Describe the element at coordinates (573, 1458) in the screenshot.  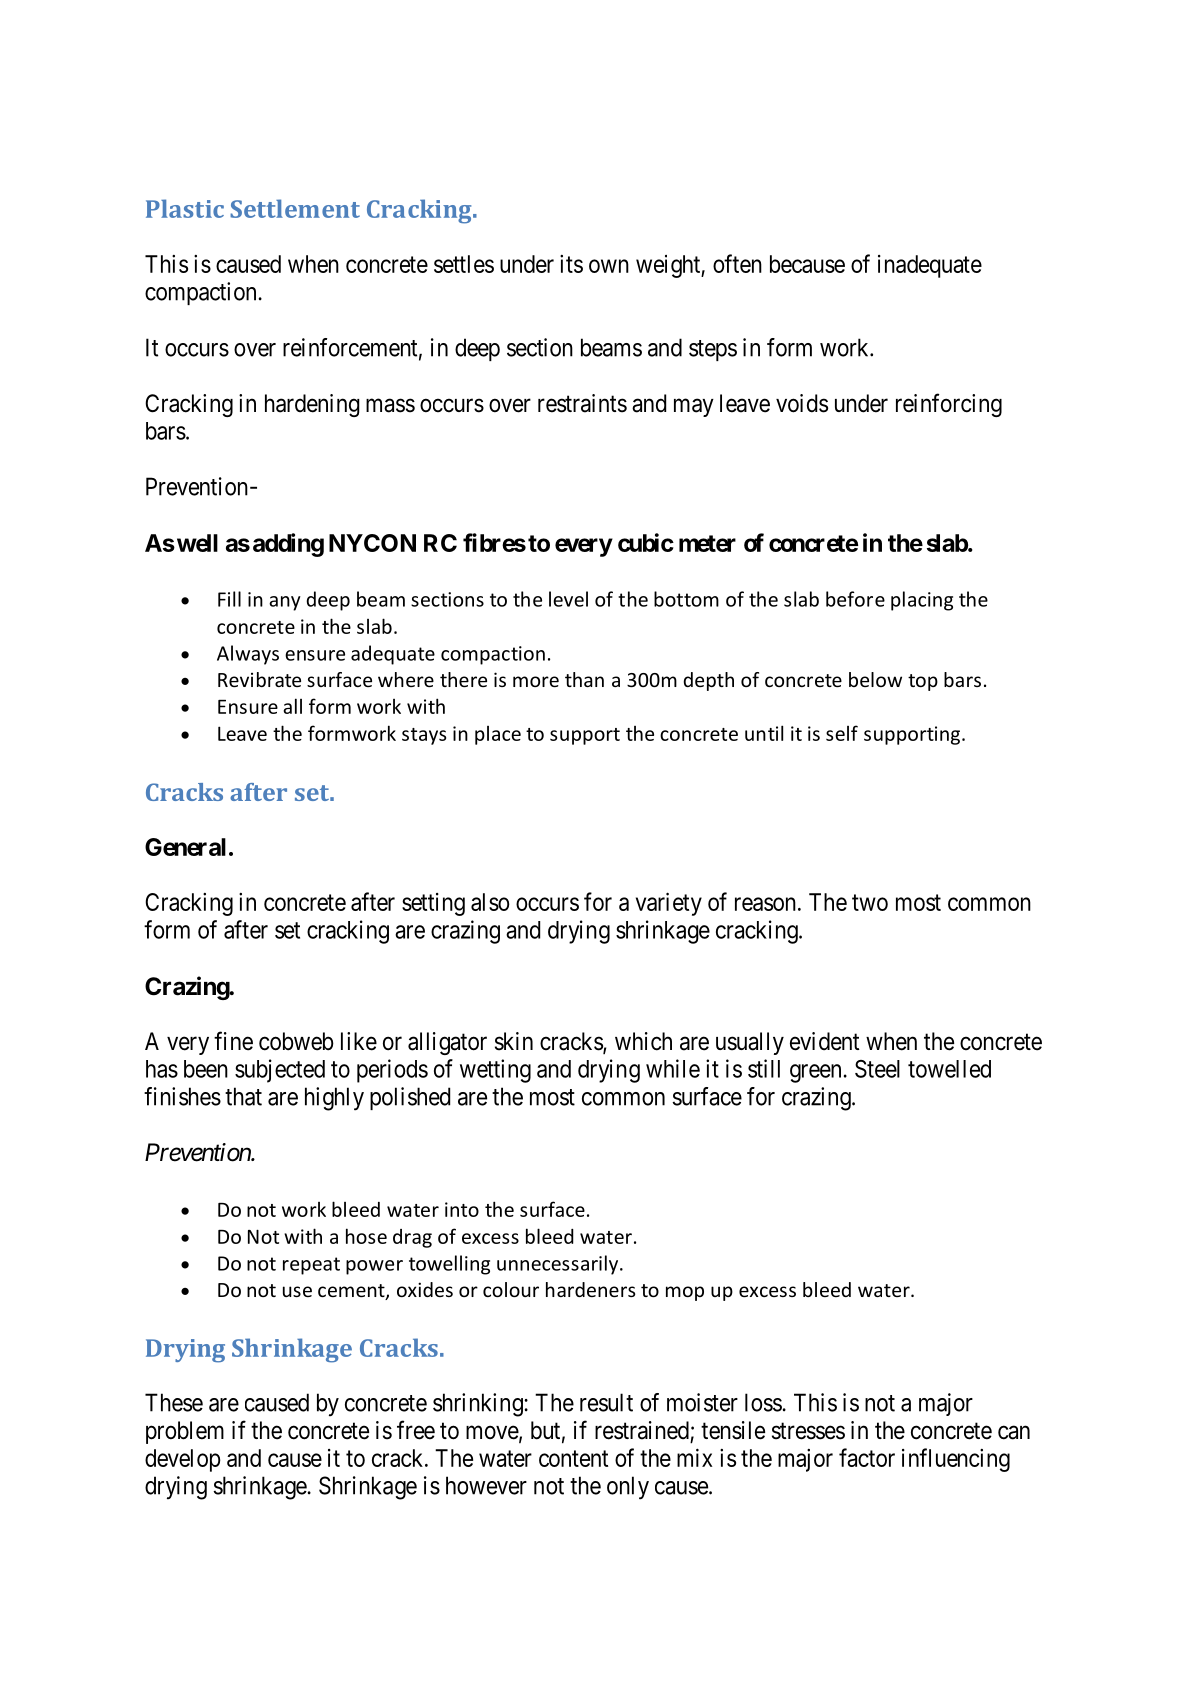
I see `content` at that location.
